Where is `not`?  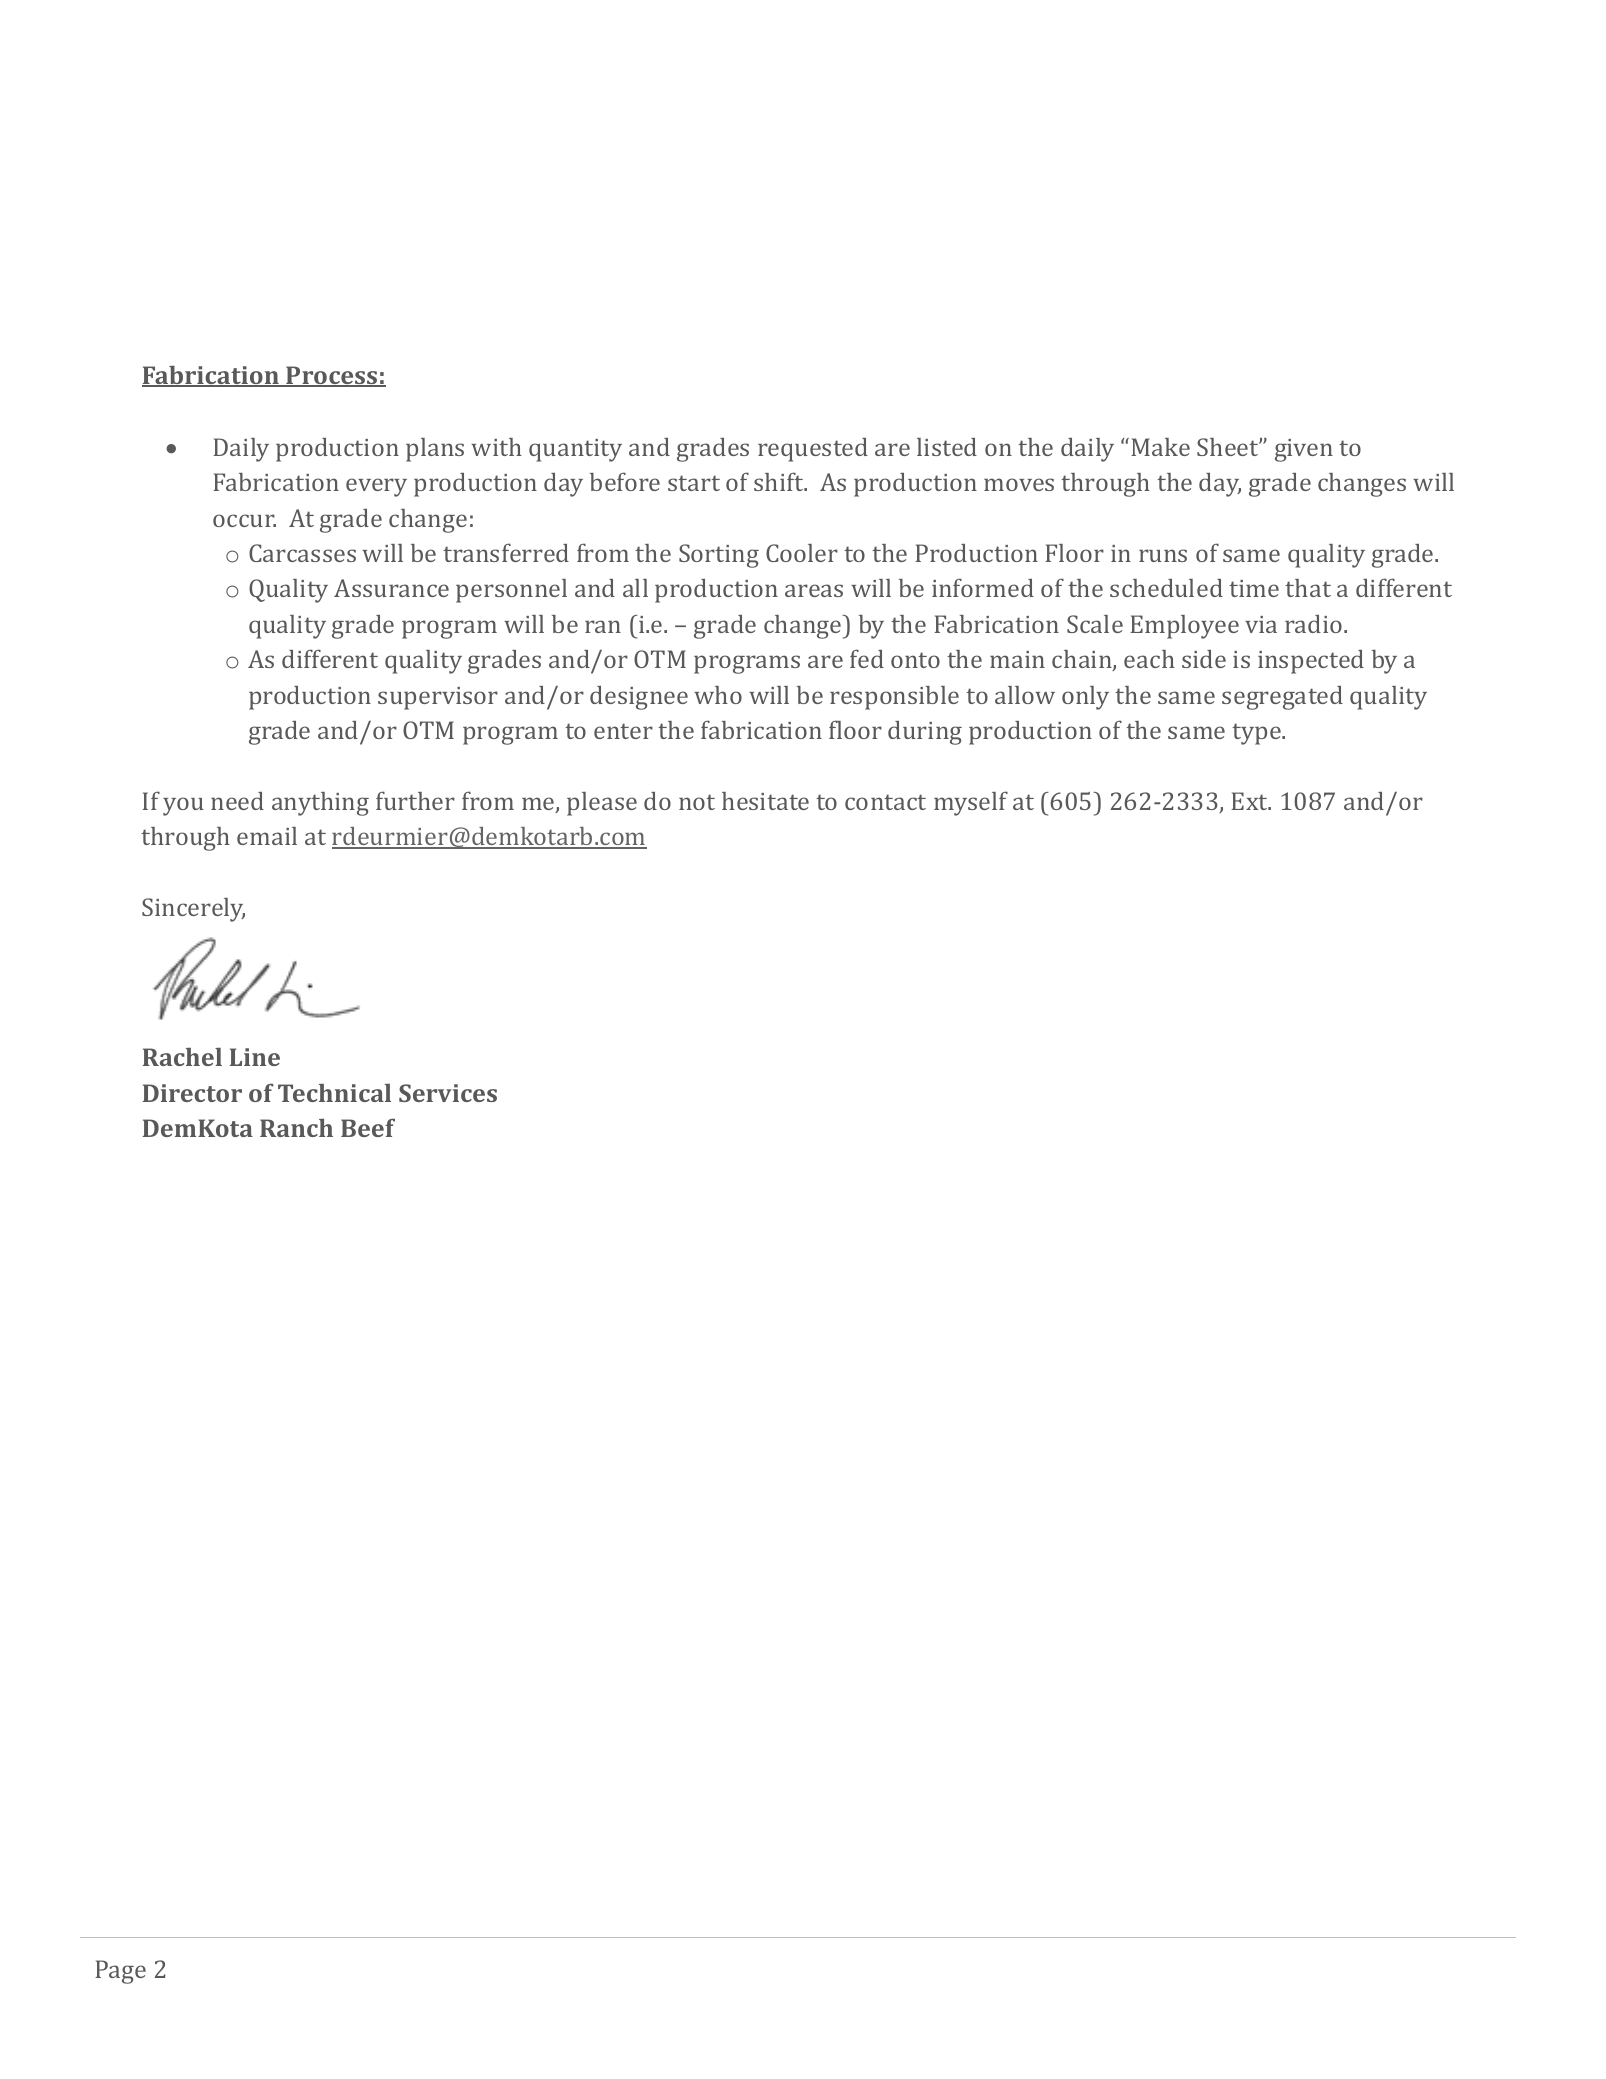
not is located at coordinates (697, 802).
